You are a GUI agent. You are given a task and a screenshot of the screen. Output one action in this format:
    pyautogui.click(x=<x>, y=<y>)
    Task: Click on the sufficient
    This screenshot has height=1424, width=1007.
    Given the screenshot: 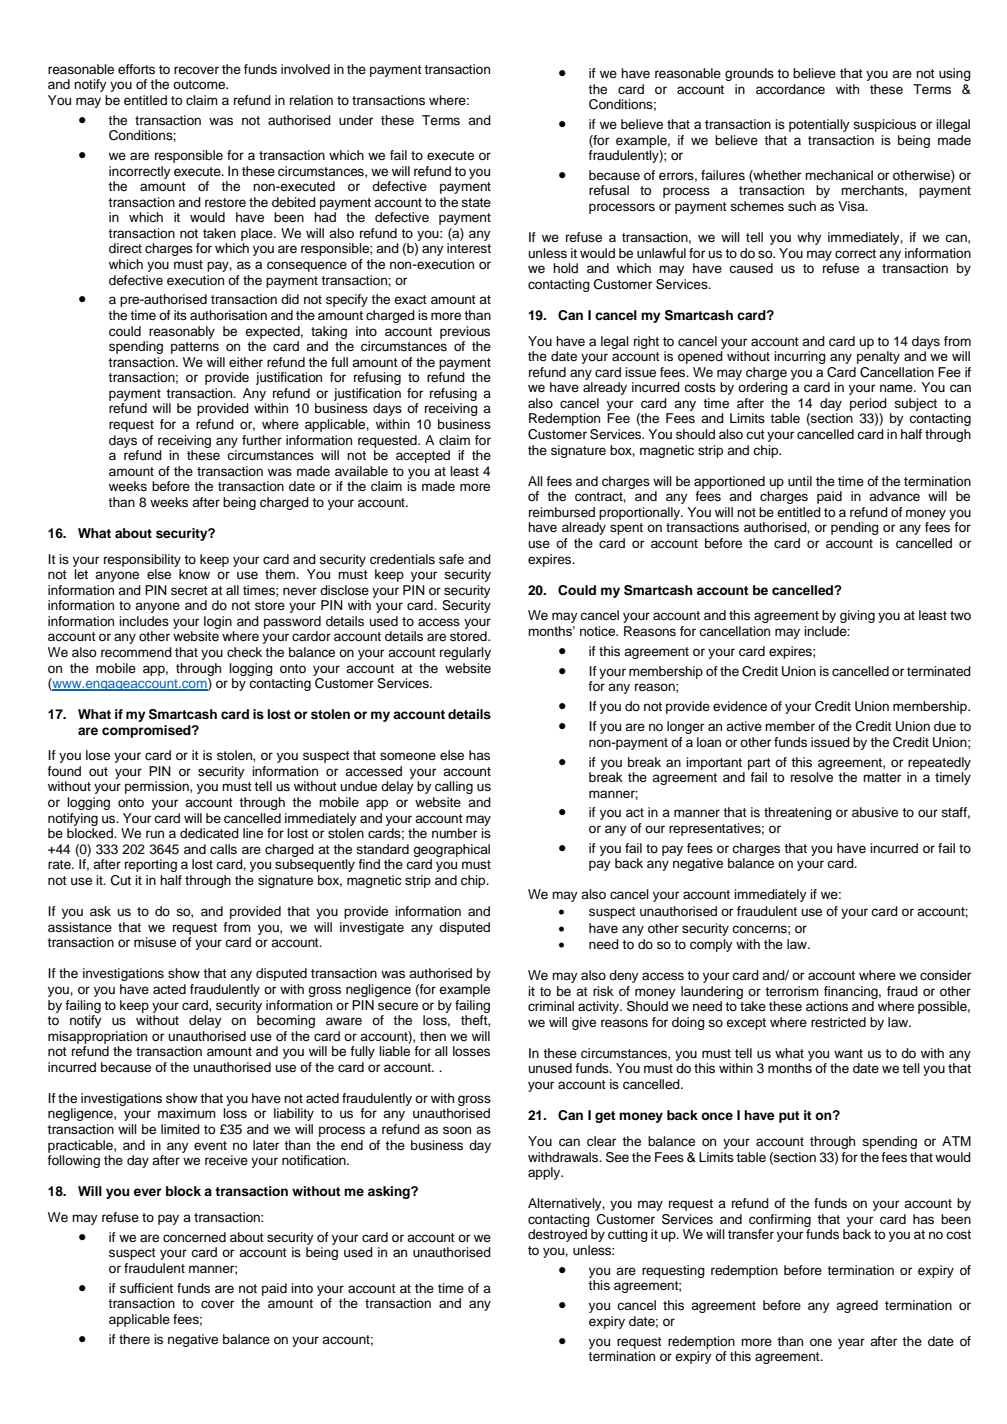 What is the action you would take?
    pyautogui.click(x=146, y=1288)
